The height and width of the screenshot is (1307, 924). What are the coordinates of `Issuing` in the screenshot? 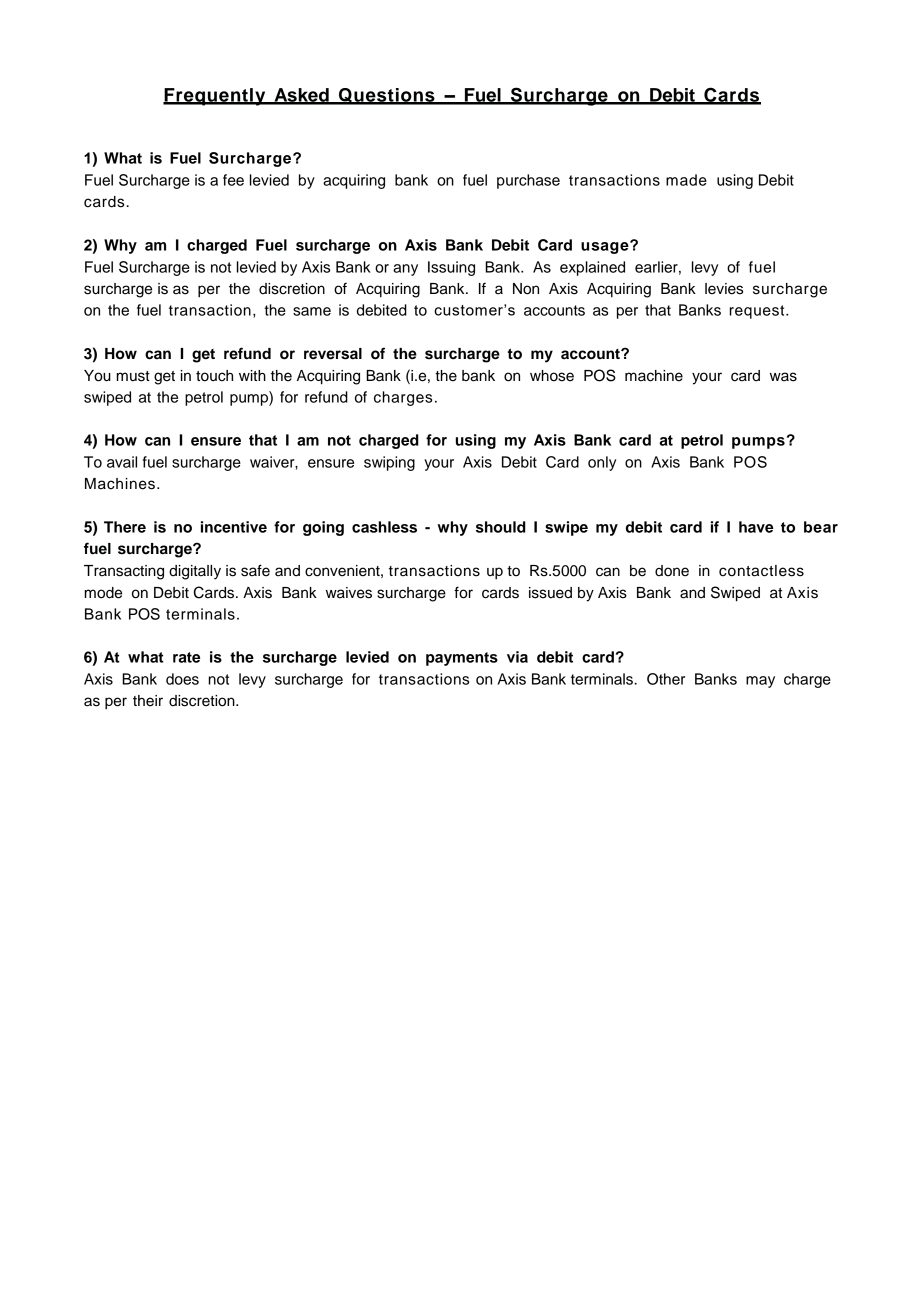 It's located at (451, 268).
